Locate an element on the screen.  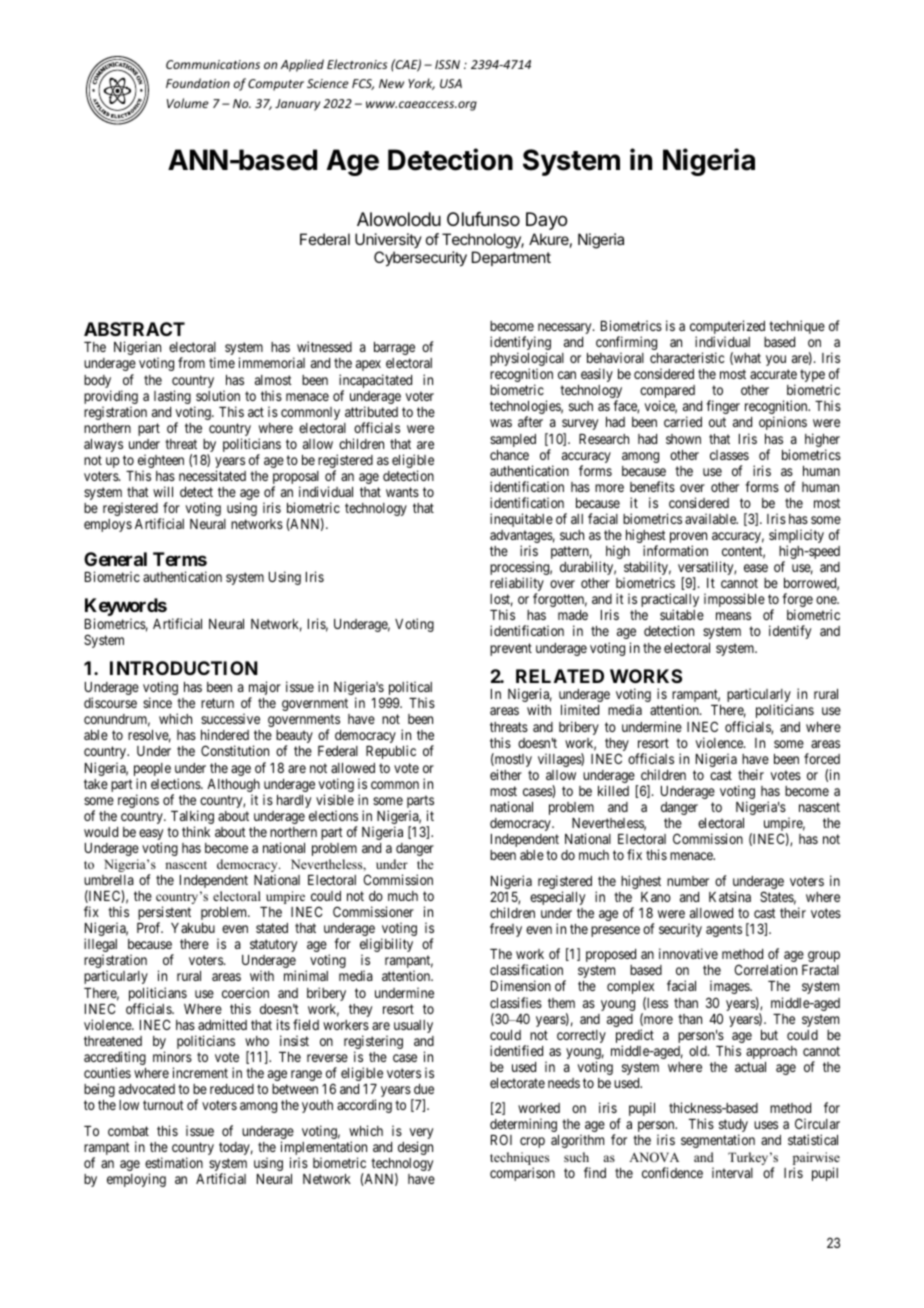
agents is located at coordinates (724, 930).
